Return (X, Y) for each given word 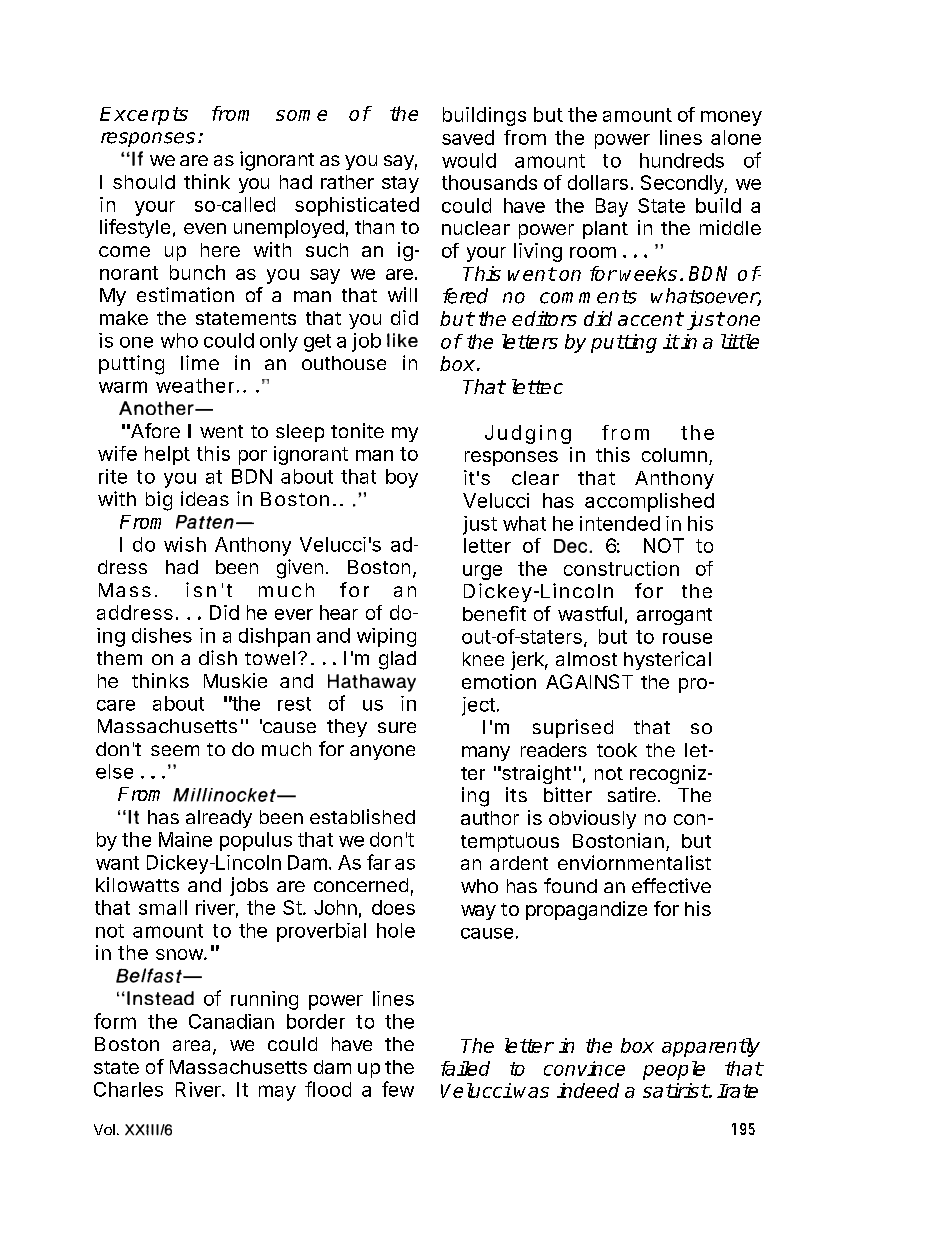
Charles (128, 1089)
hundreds (682, 160)
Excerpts (144, 116)
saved (468, 137)
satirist (676, 1090)
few (398, 1089)
